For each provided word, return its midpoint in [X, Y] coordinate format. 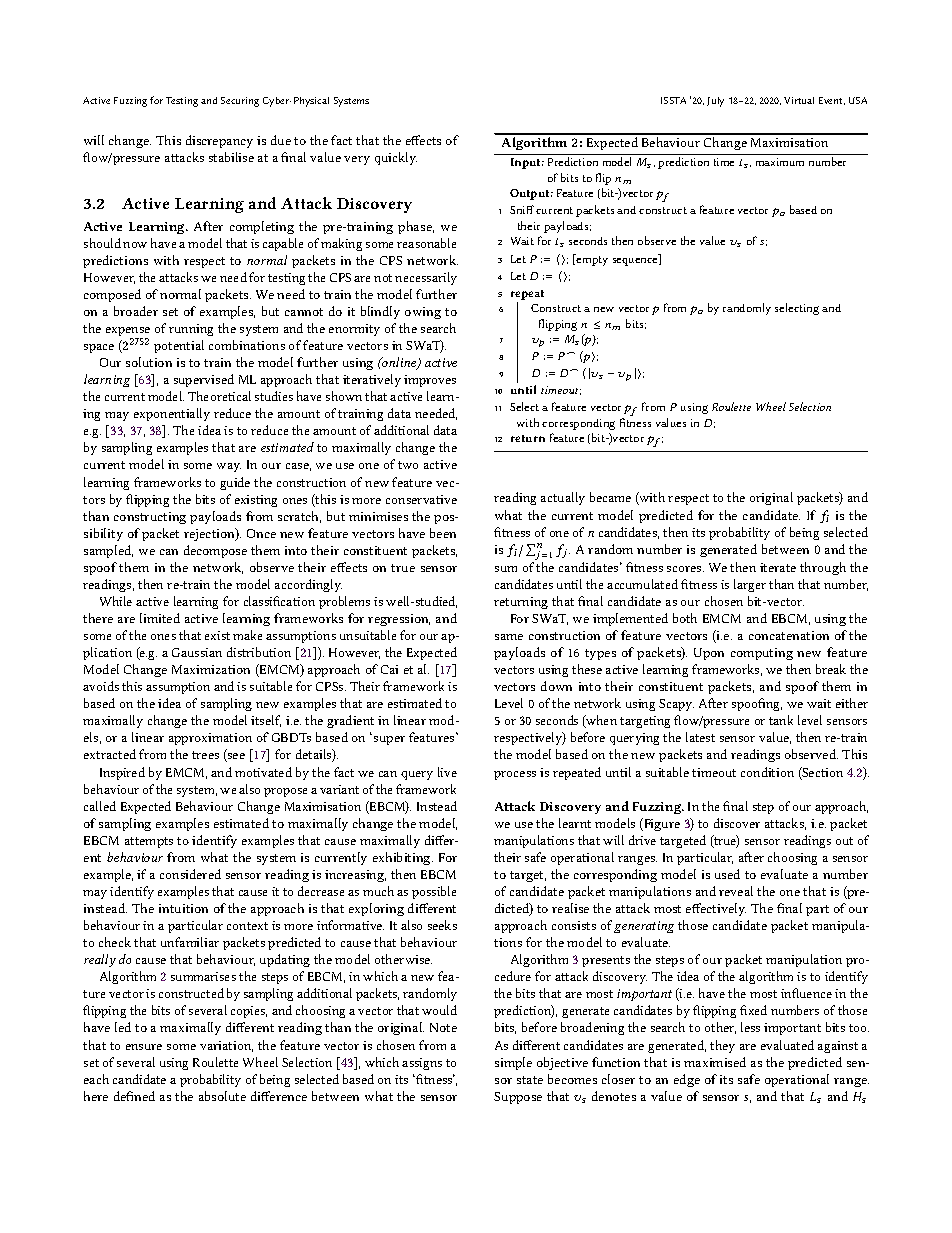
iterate [778, 567]
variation [226, 1046]
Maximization [211, 669]
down [556, 686]
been [443, 533]
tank [781, 720]
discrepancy [219, 141]
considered [190, 874]
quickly [396, 158]
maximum [780, 162]
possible [434, 892]
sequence [636, 262]
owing [423, 313]
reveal [736, 891]
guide [235, 483]
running [191, 330]
